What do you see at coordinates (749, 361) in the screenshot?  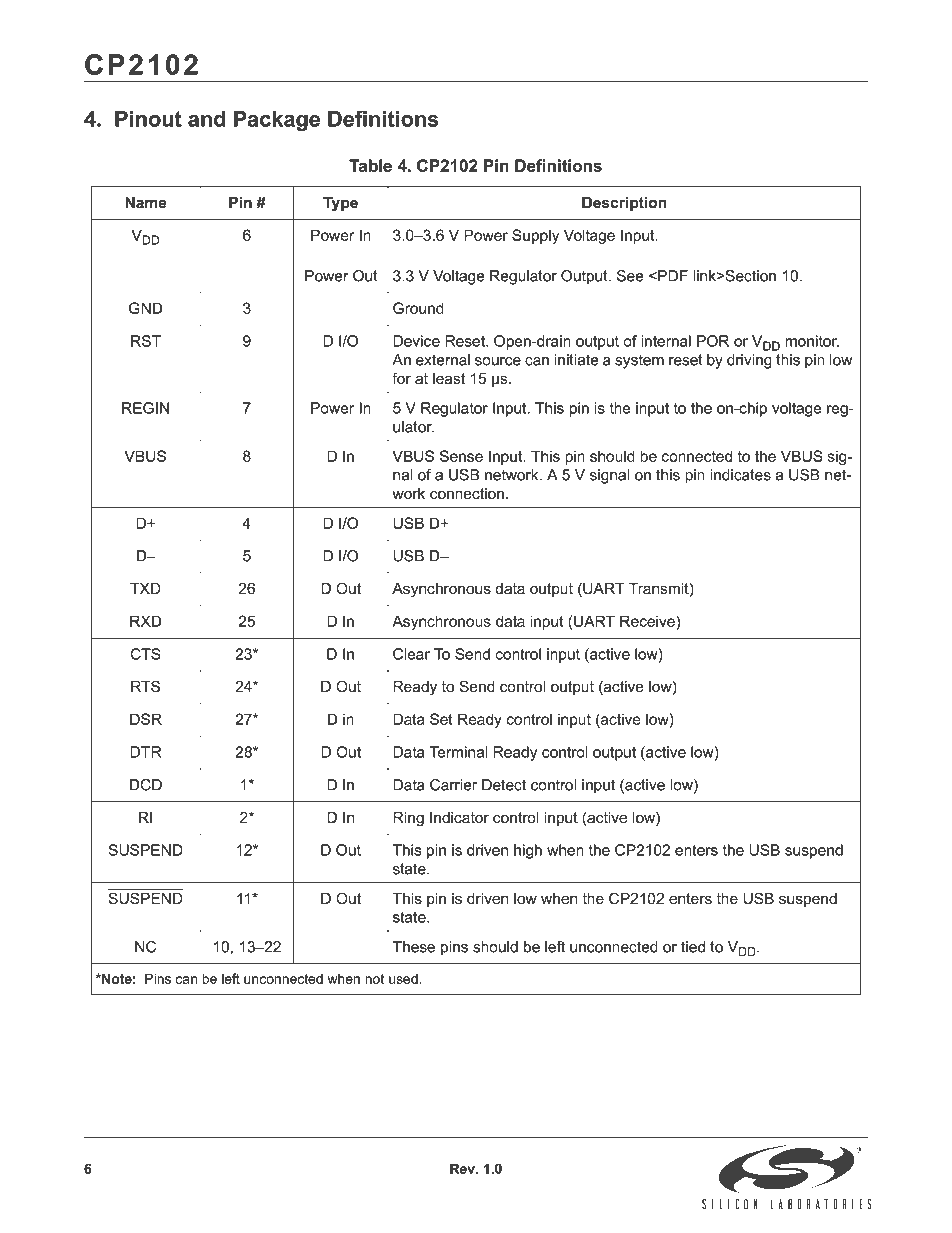 I see `driving` at bounding box center [749, 361].
